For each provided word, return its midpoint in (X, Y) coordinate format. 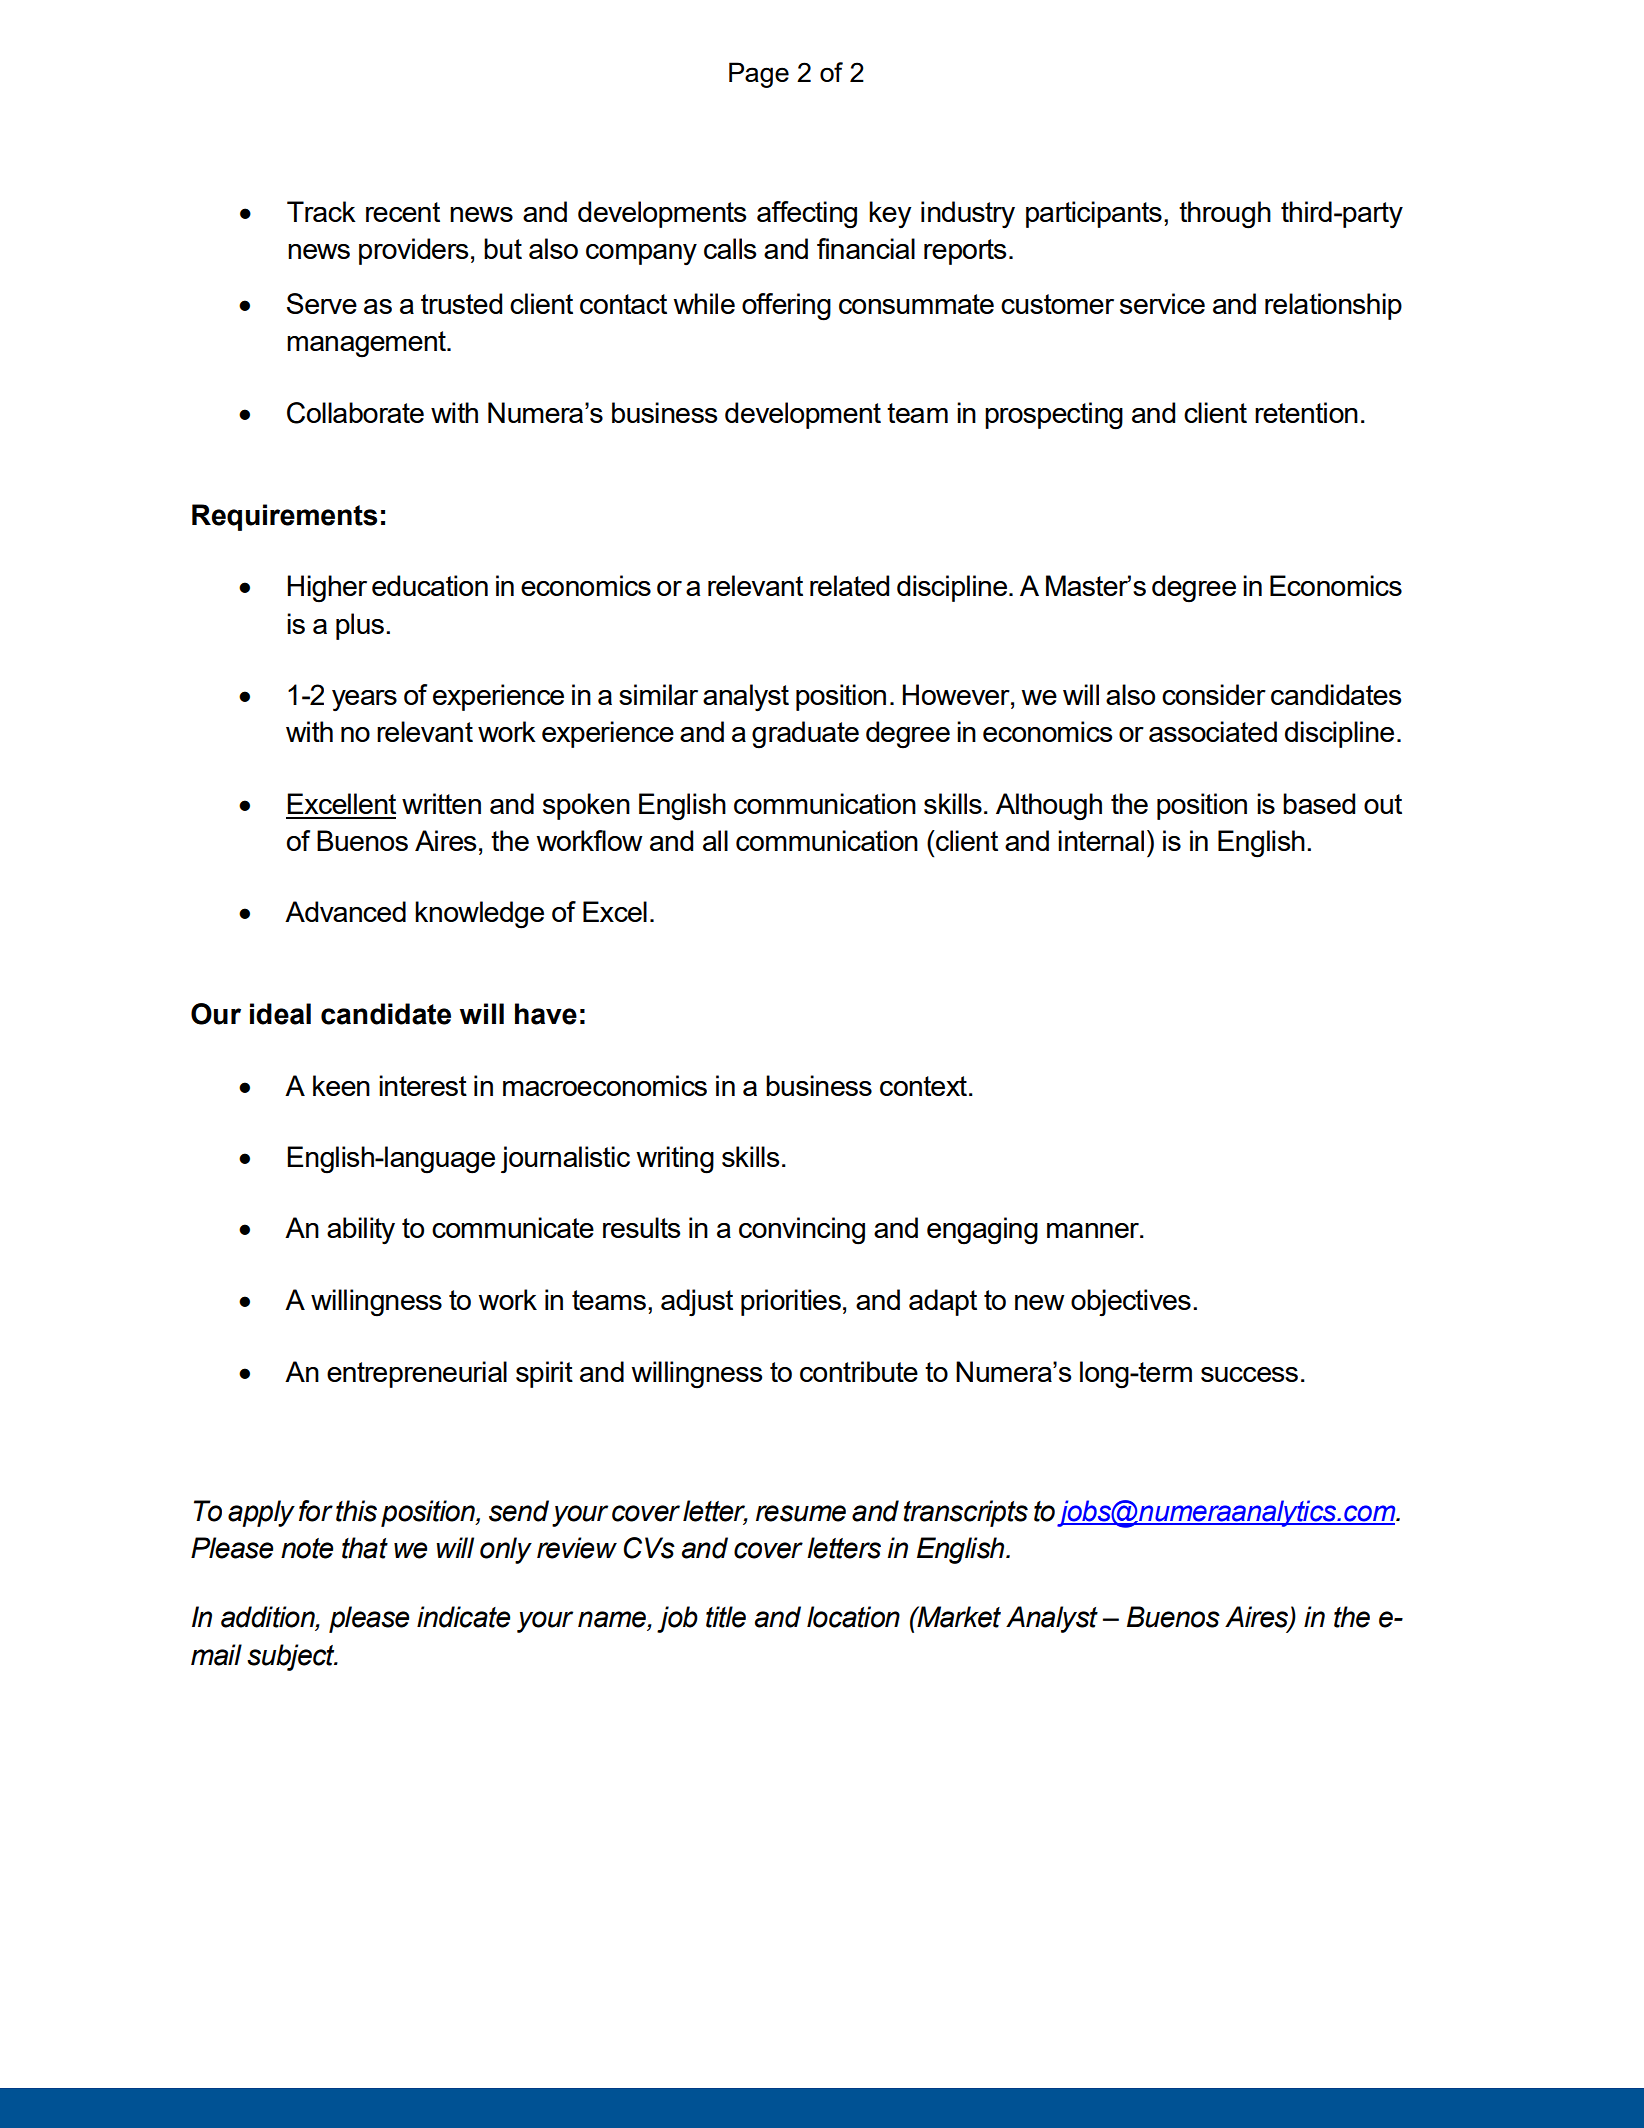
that (365, 1548)
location (853, 1617)
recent (403, 212)
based (1319, 803)
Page (759, 75)
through (1225, 215)
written (441, 803)
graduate (805, 735)
